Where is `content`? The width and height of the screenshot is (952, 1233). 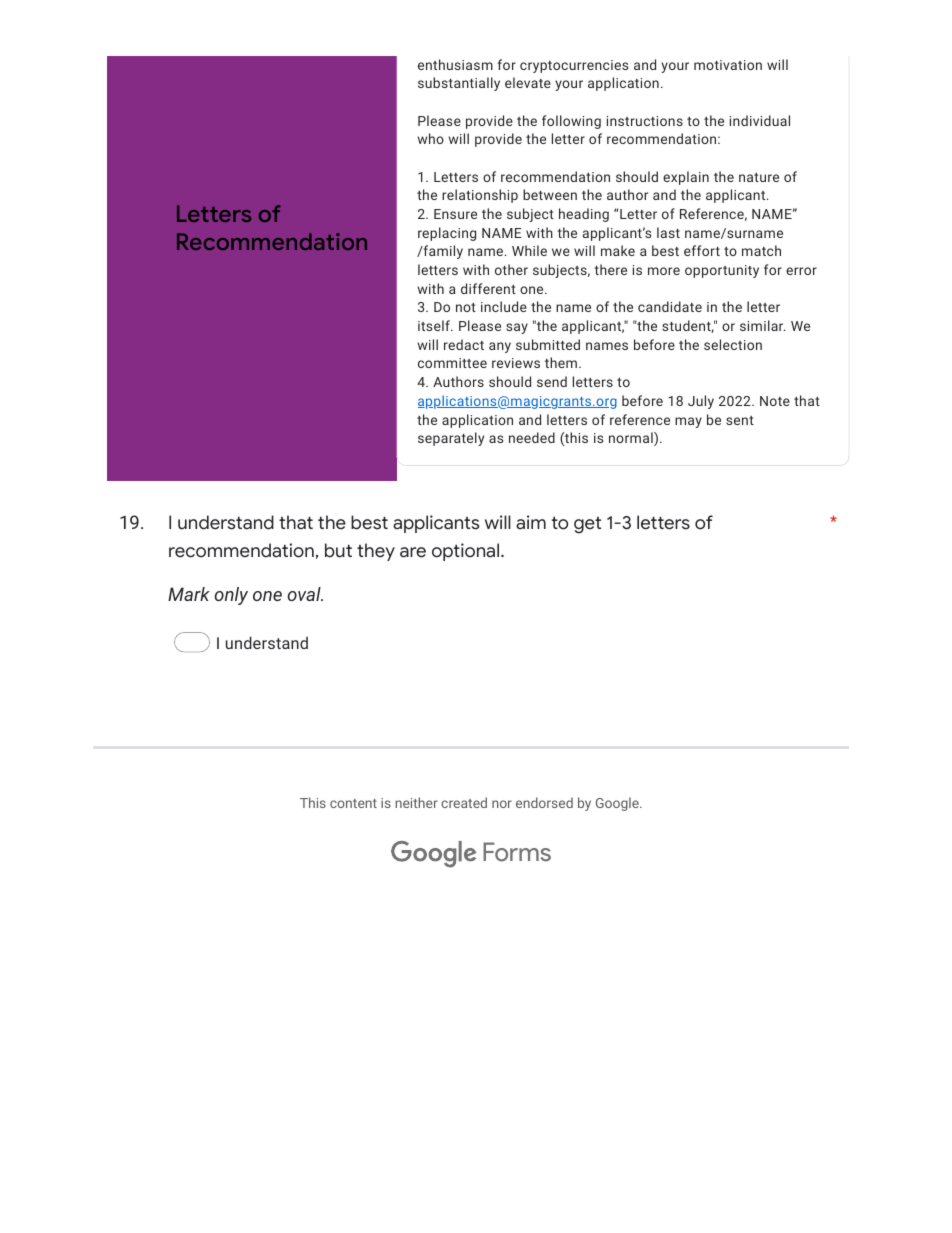
content is located at coordinates (353, 803).
